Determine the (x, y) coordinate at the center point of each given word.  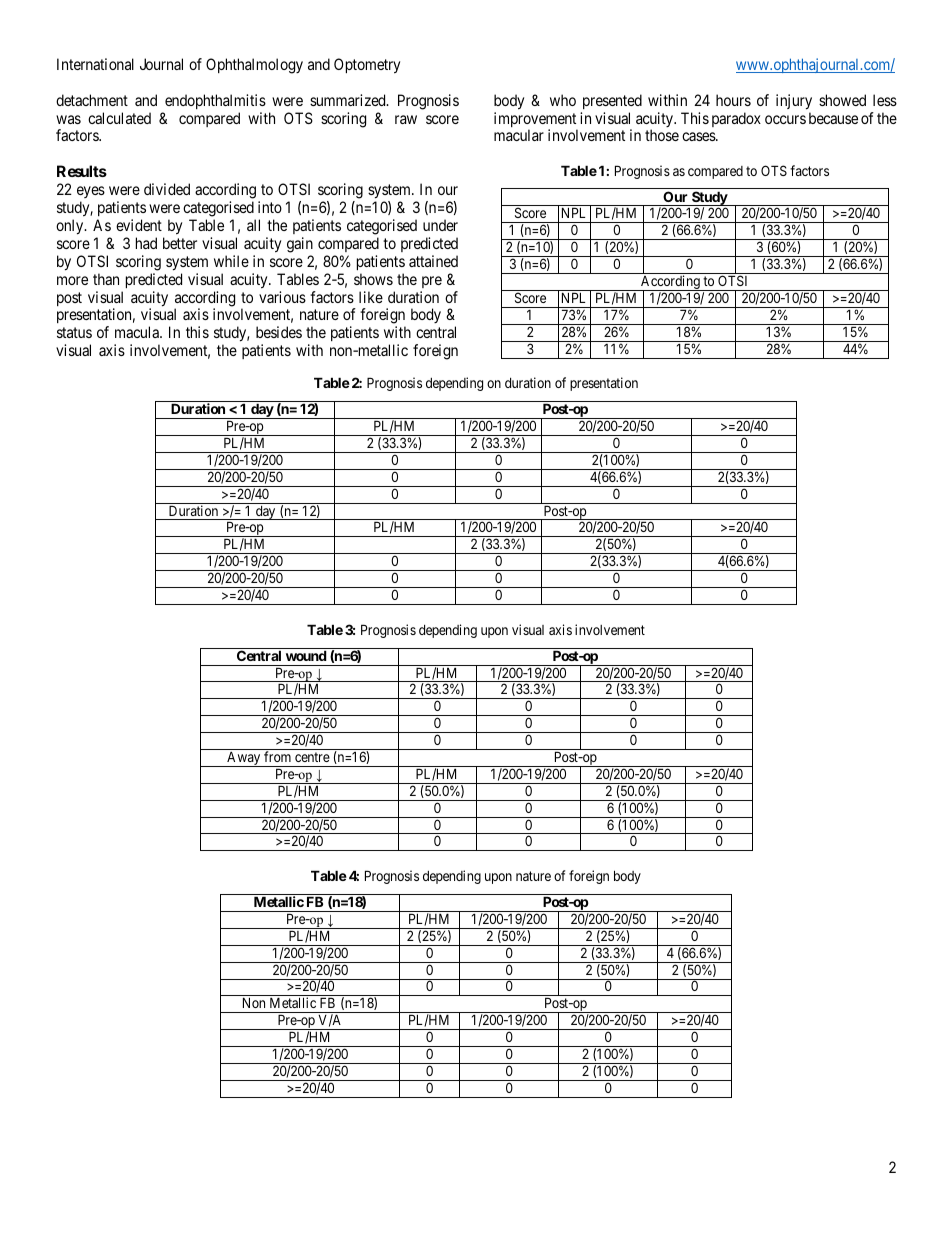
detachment (92, 100)
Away (244, 759)
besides (279, 332)
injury (794, 102)
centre (312, 757)
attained (433, 261)
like (371, 297)
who (563, 100)
